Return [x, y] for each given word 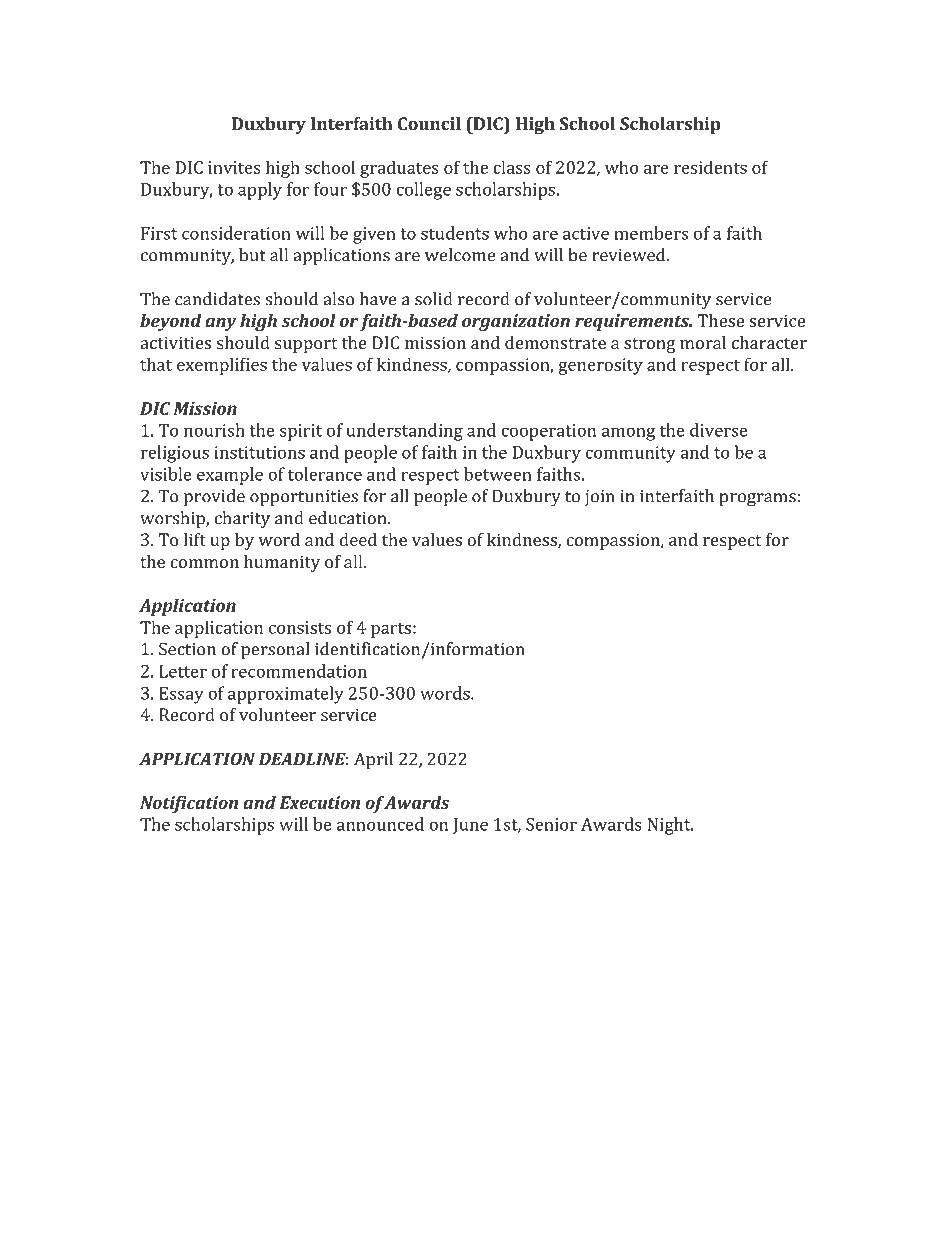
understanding [405, 432]
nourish [214, 430]
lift [195, 539]
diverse [719, 430]
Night [670, 826]
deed [358, 539]
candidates [217, 299]
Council [429, 123]
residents [710, 167]
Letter [183, 671]
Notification [189, 804]
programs [757, 500]
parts [391, 630]
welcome [460, 255]
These [721, 320]
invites [234, 167]
